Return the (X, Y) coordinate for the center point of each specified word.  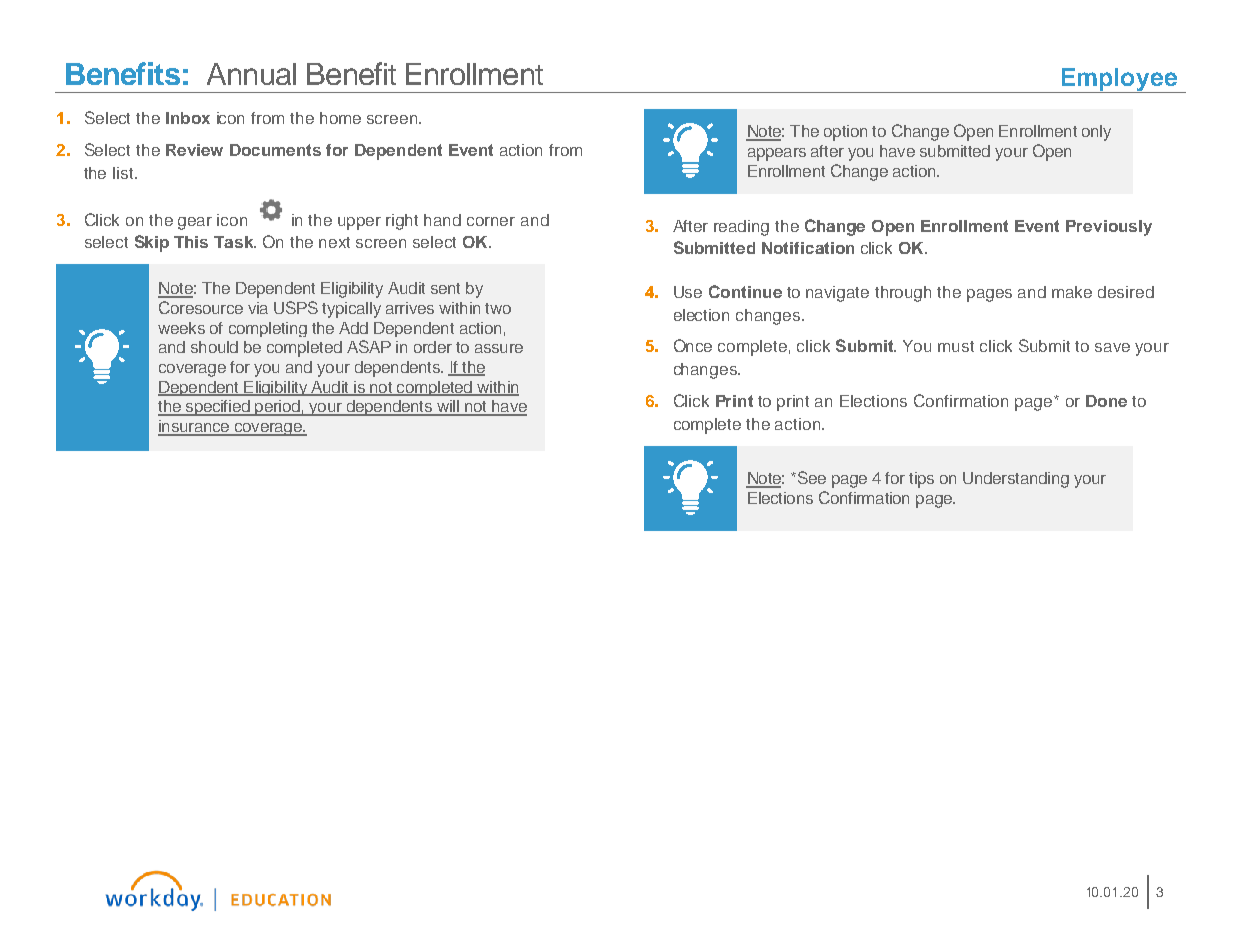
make (1072, 292)
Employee (1119, 80)
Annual (251, 74)
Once (693, 345)
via (258, 308)
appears (777, 154)
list (124, 173)
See (810, 477)
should (214, 347)
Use (688, 292)
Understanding (1016, 480)
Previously (1109, 228)
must (956, 346)
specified (217, 408)
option (845, 133)
